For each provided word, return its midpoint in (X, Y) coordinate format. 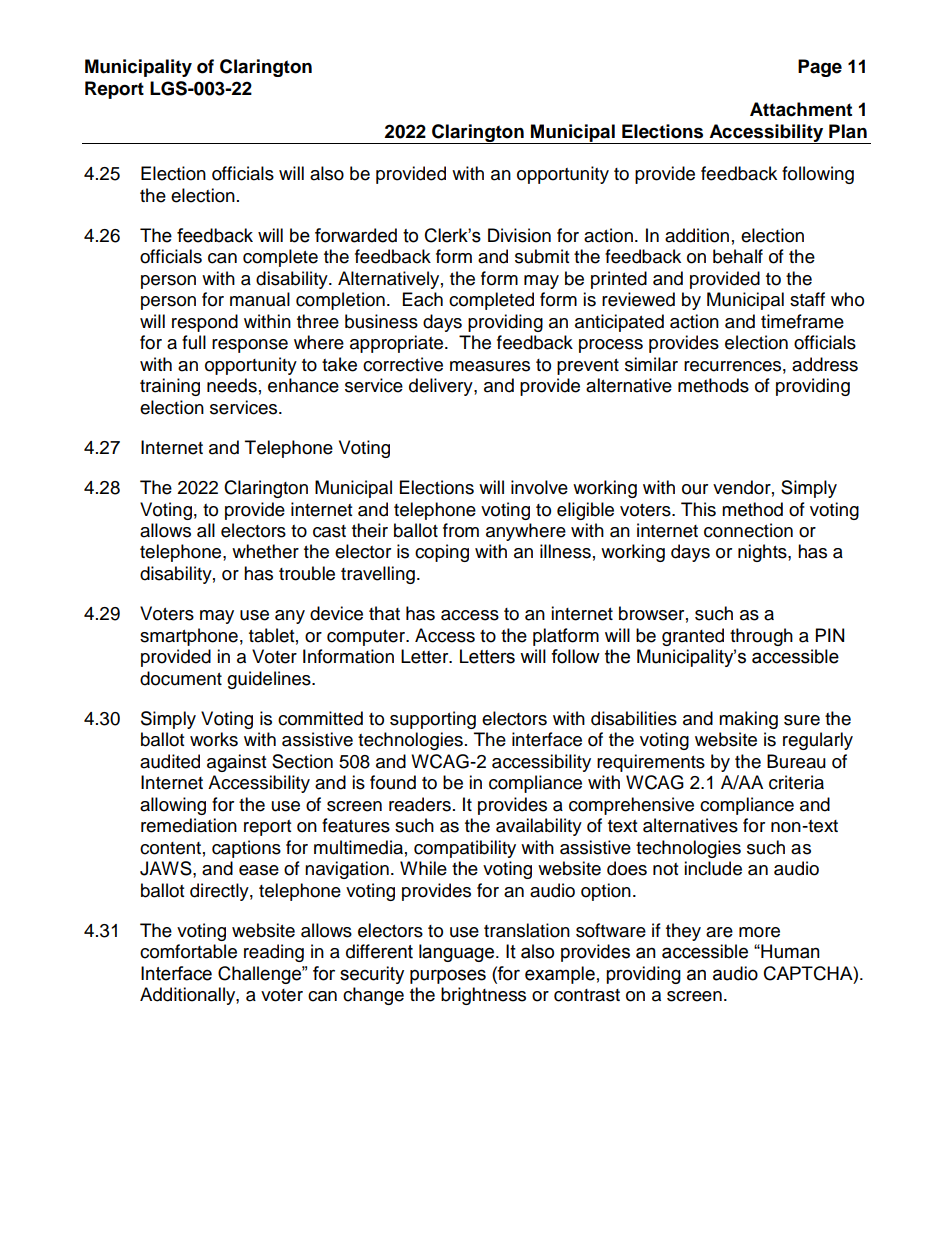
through (761, 637)
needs (232, 385)
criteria (796, 782)
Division (519, 235)
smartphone (189, 637)
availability (539, 827)
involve (539, 487)
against (236, 763)
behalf (738, 256)
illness (565, 551)
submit (542, 256)
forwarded (356, 235)
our (695, 489)
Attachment (801, 109)
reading (274, 953)
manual (260, 299)
